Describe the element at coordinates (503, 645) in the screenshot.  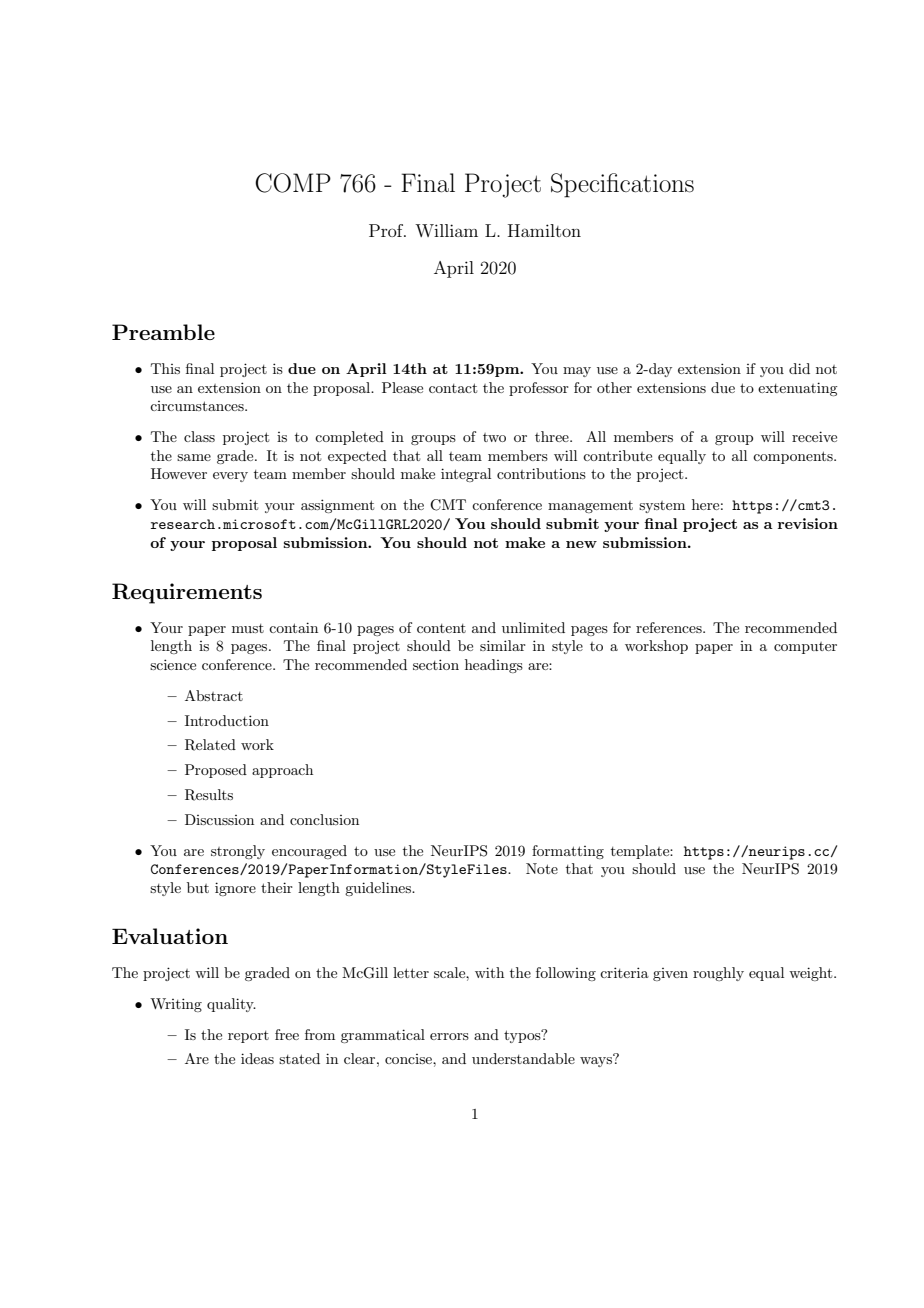
I see `similar` at that location.
